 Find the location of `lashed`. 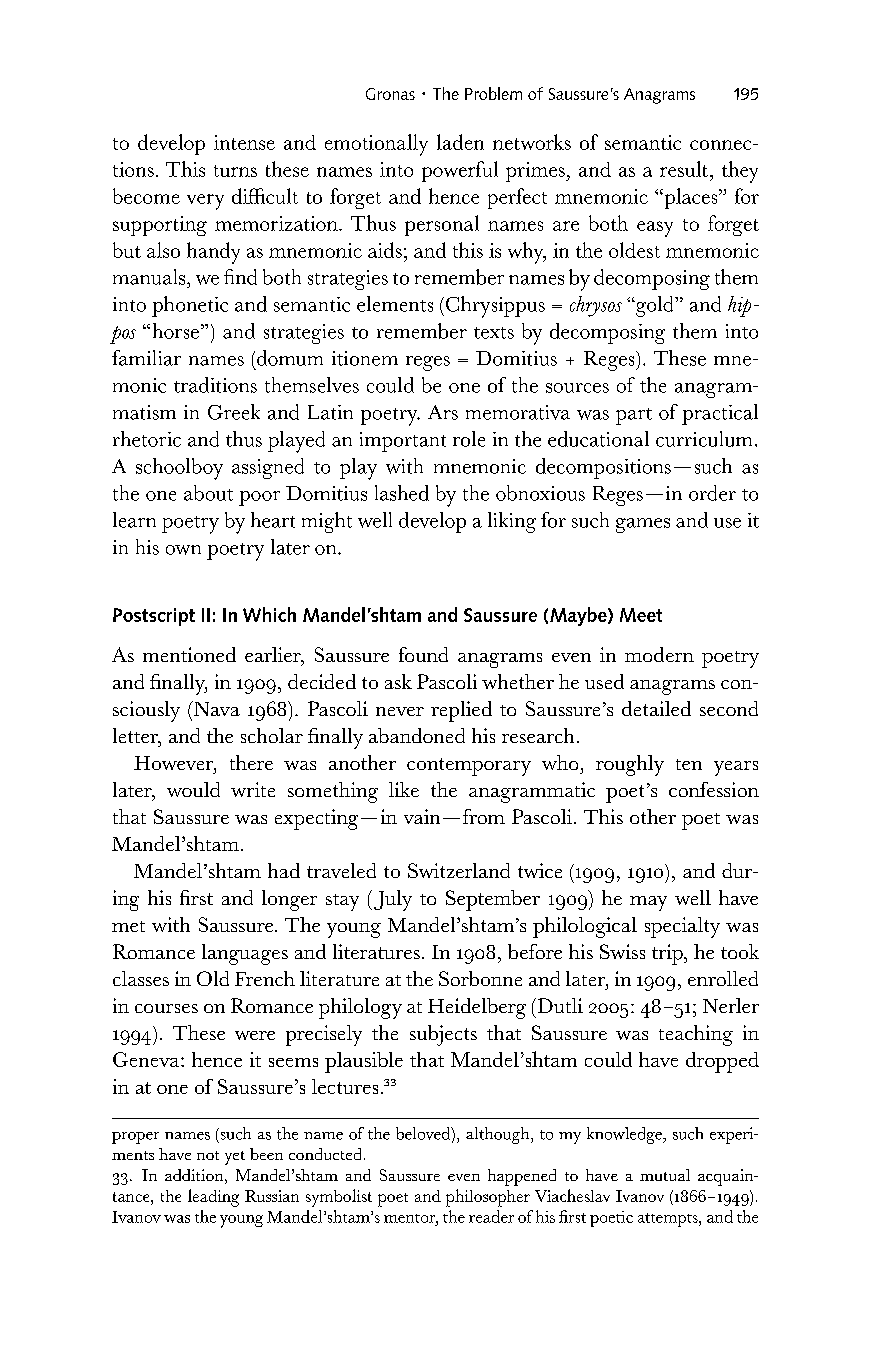

lashed is located at coordinates (402, 493).
